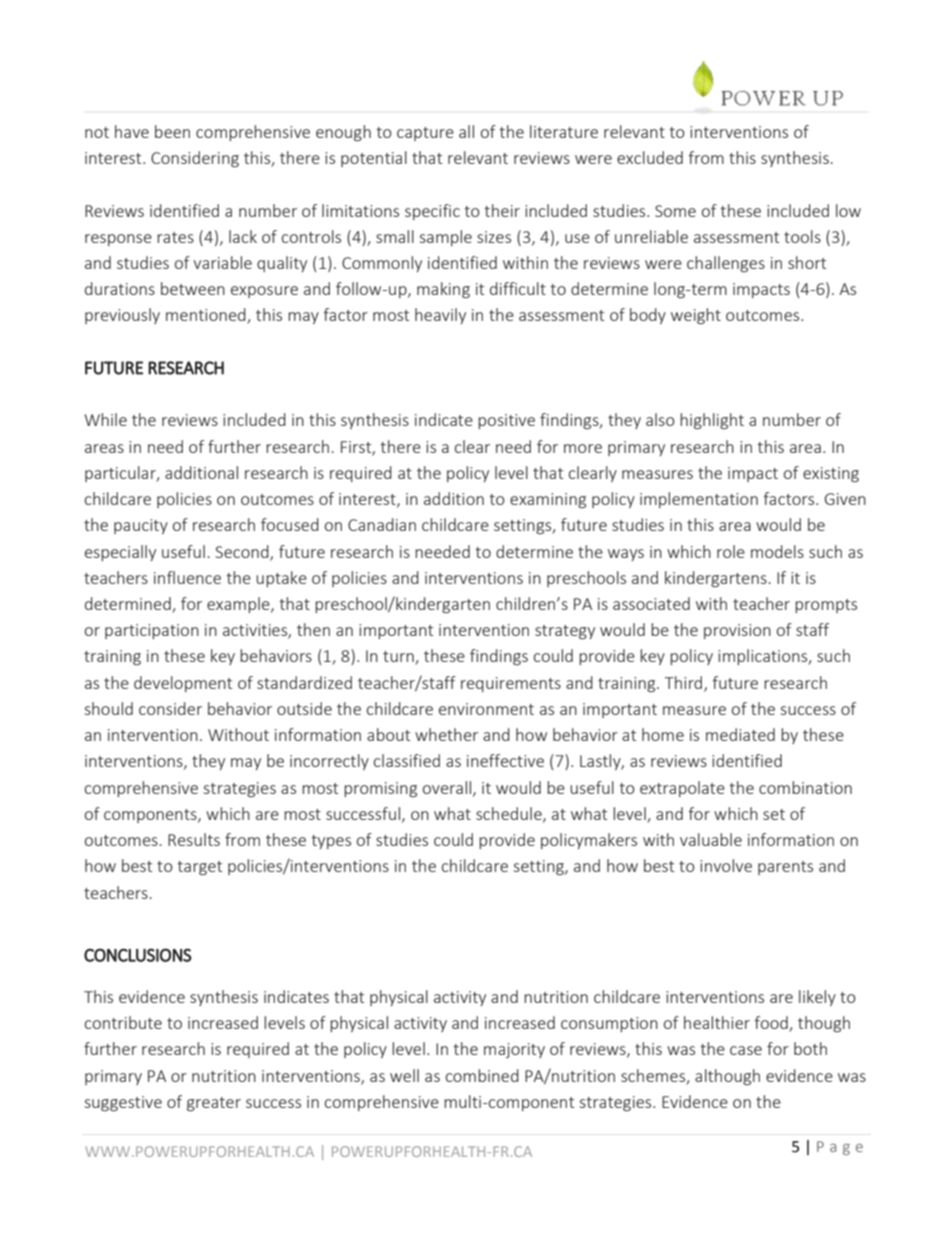 This page has width=952, height=1233. Describe the element at coordinates (805, 787) in the page. I see `combination` at that location.
